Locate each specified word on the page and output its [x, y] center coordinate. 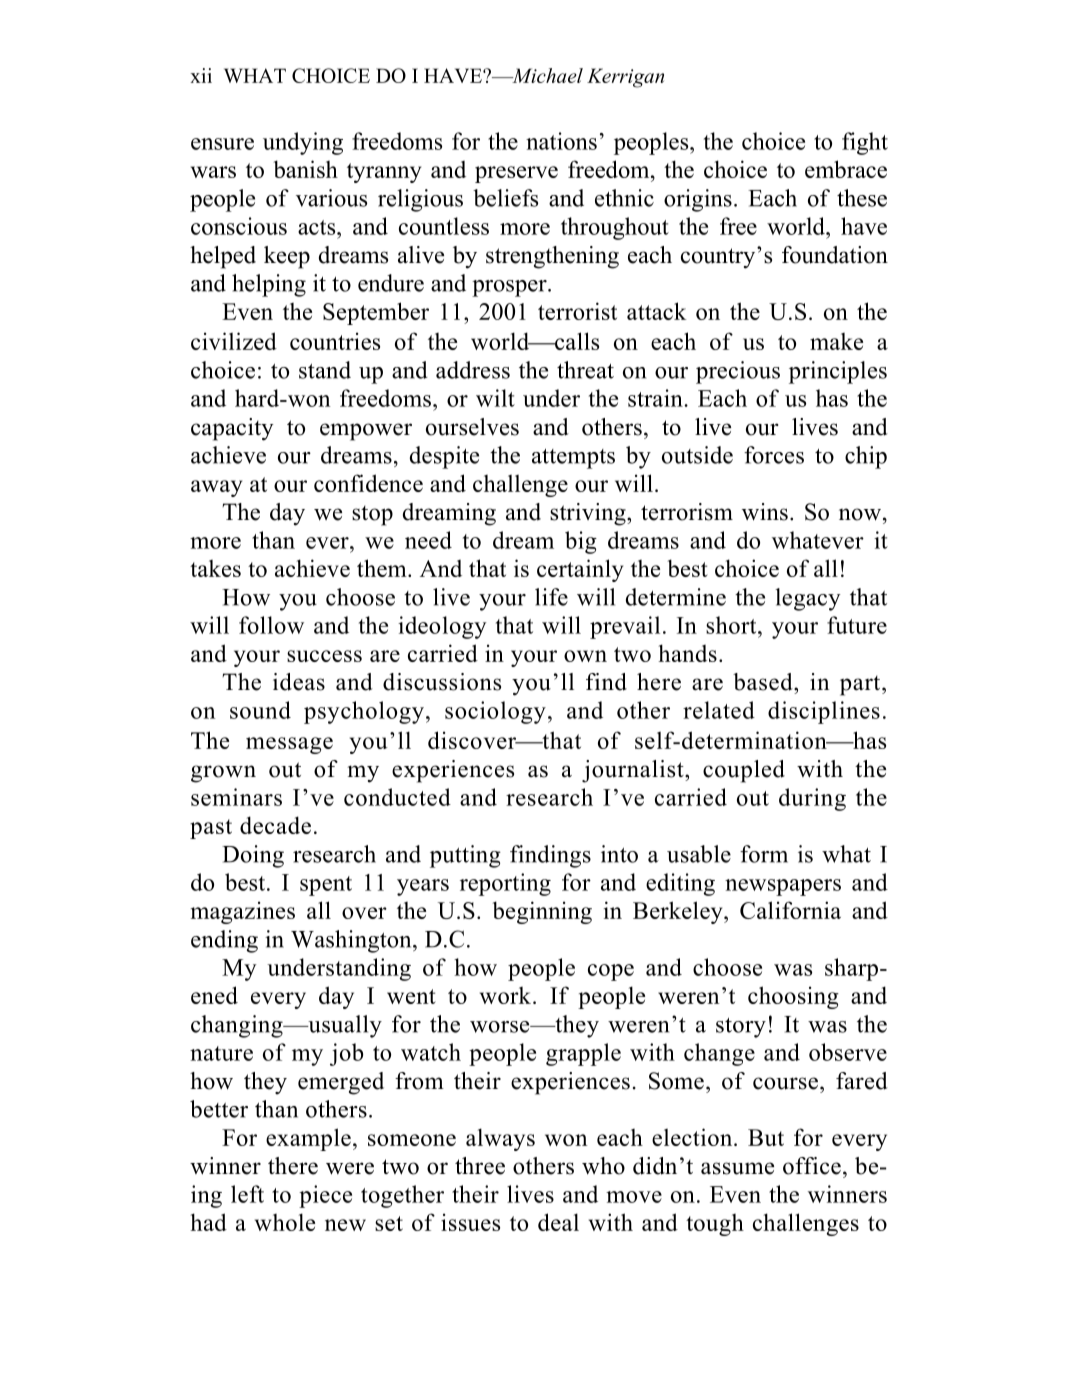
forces [774, 455]
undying [303, 143]
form [764, 854]
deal [558, 1222]
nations [561, 141]
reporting [505, 884]
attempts [573, 459]
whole [285, 1222]
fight [865, 143]
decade [275, 825]
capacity [232, 429]
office [812, 1166]
